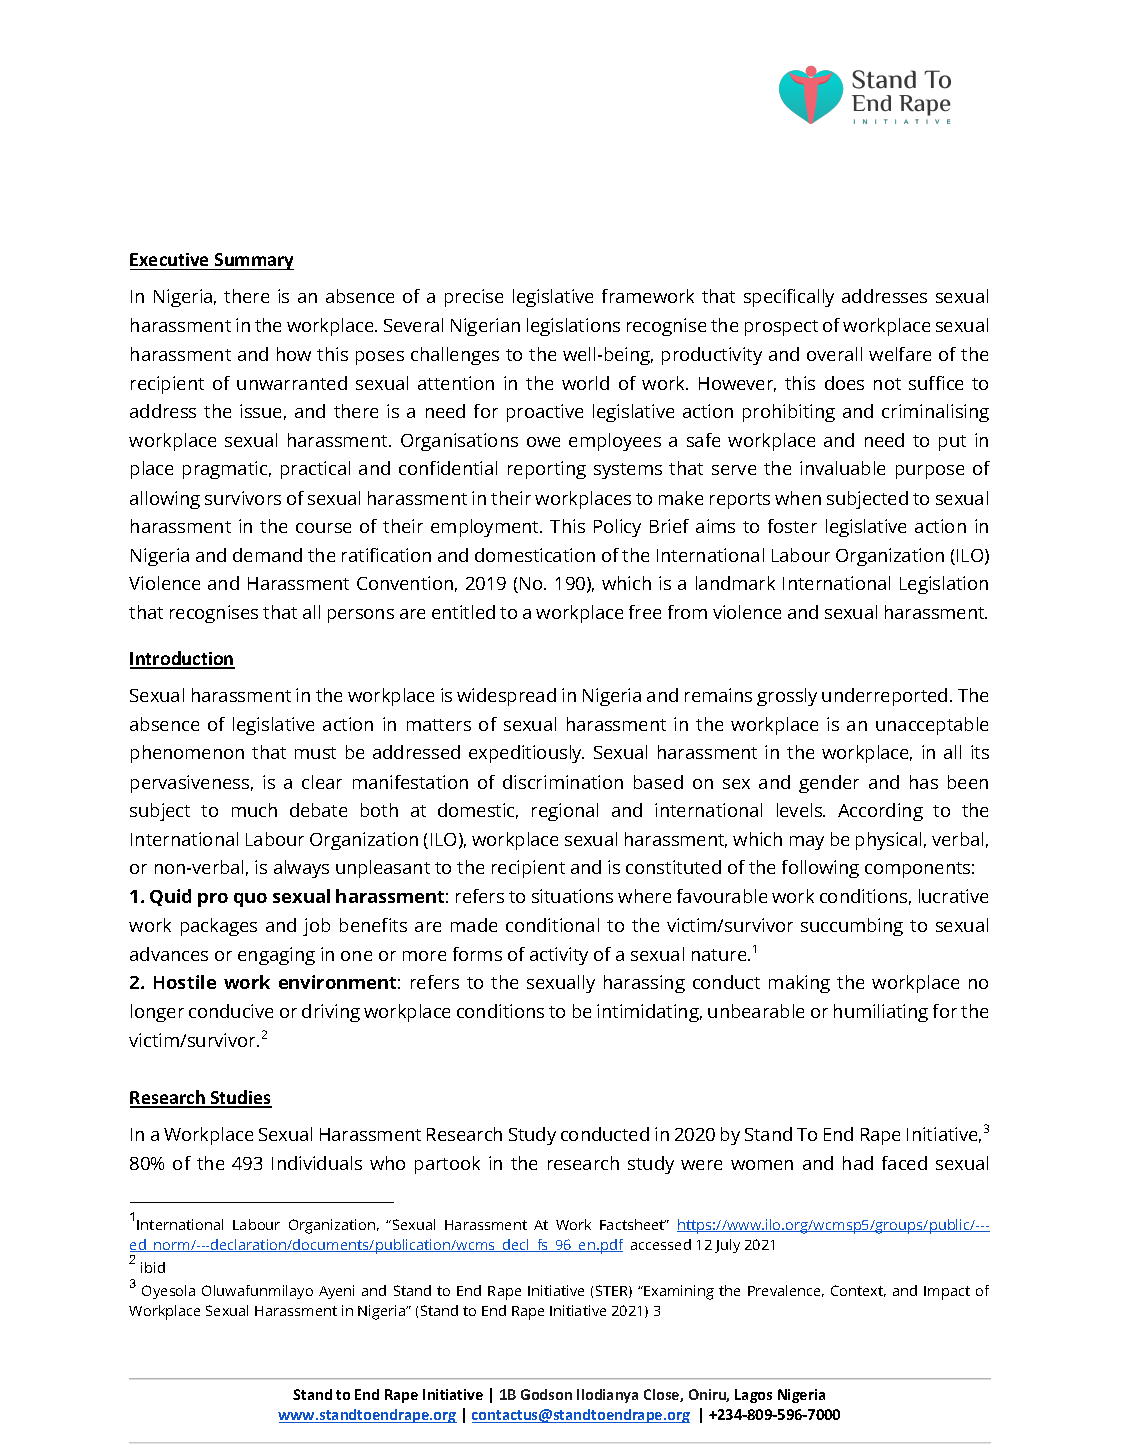  Describe the element at coordinates (884, 697) in the document. I see `underreported` at that location.
